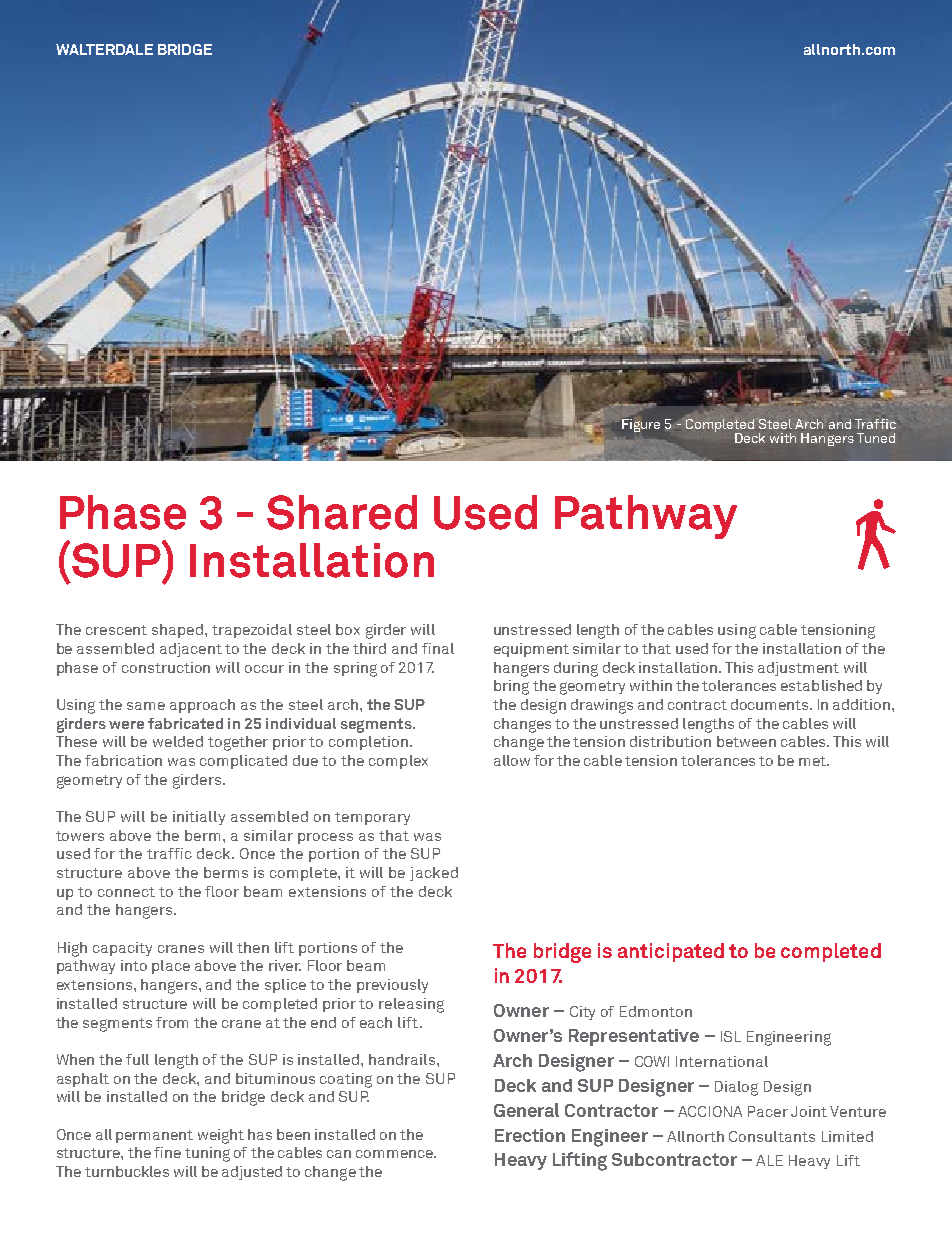 Image resolution: width=952 pixels, height=1233 pixels. Describe the element at coordinates (438, 648) in the screenshot. I see `final` at that location.
